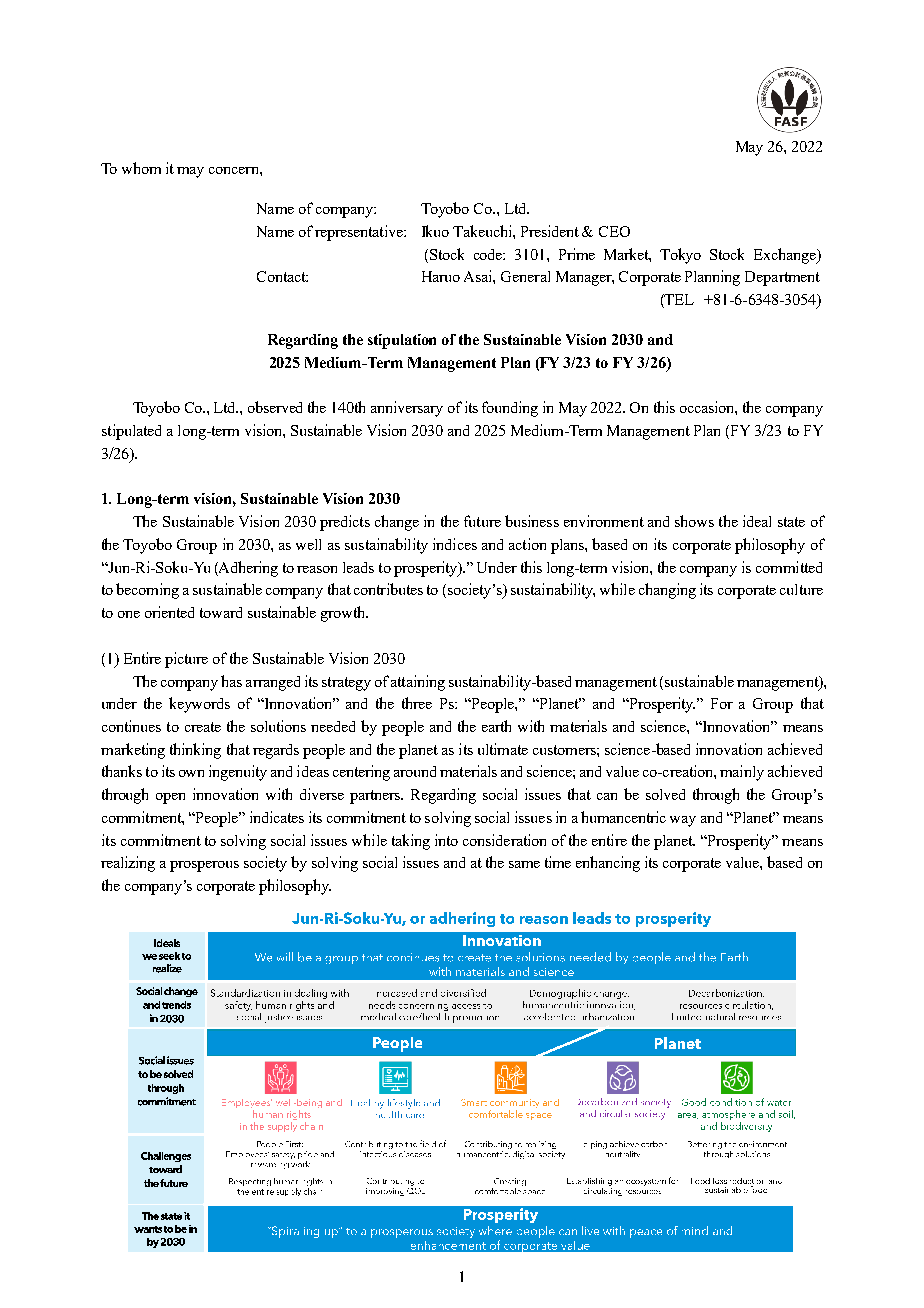 Image resolution: width=924 pixels, height=1308 pixels. What do you see at coordinates (683, 821) in the screenshot?
I see `way` at bounding box center [683, 821].
